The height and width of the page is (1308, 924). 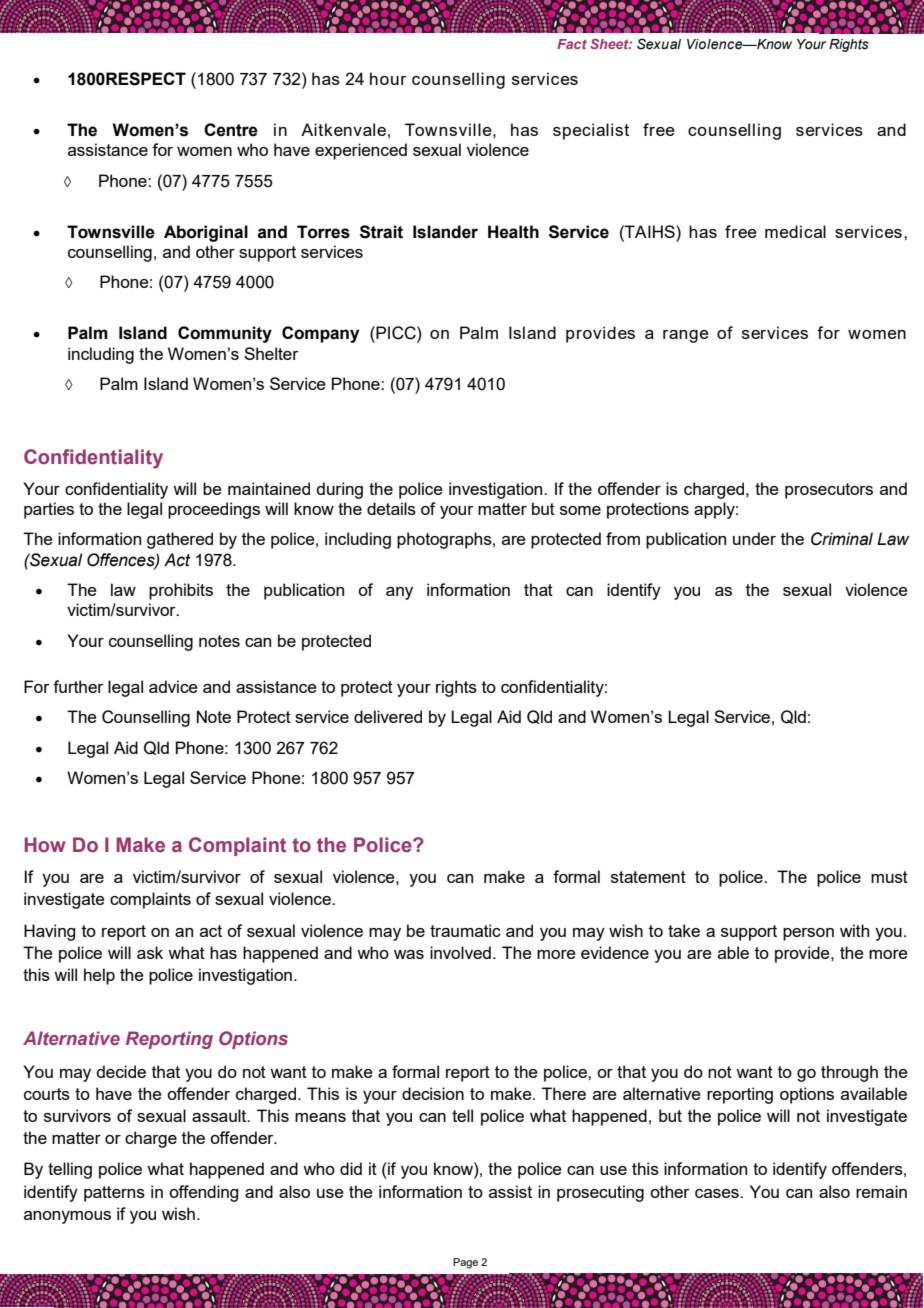 What do you see at coordinates (150, 952) in the page?
I see `ask` at bounding box center [150, 952].
